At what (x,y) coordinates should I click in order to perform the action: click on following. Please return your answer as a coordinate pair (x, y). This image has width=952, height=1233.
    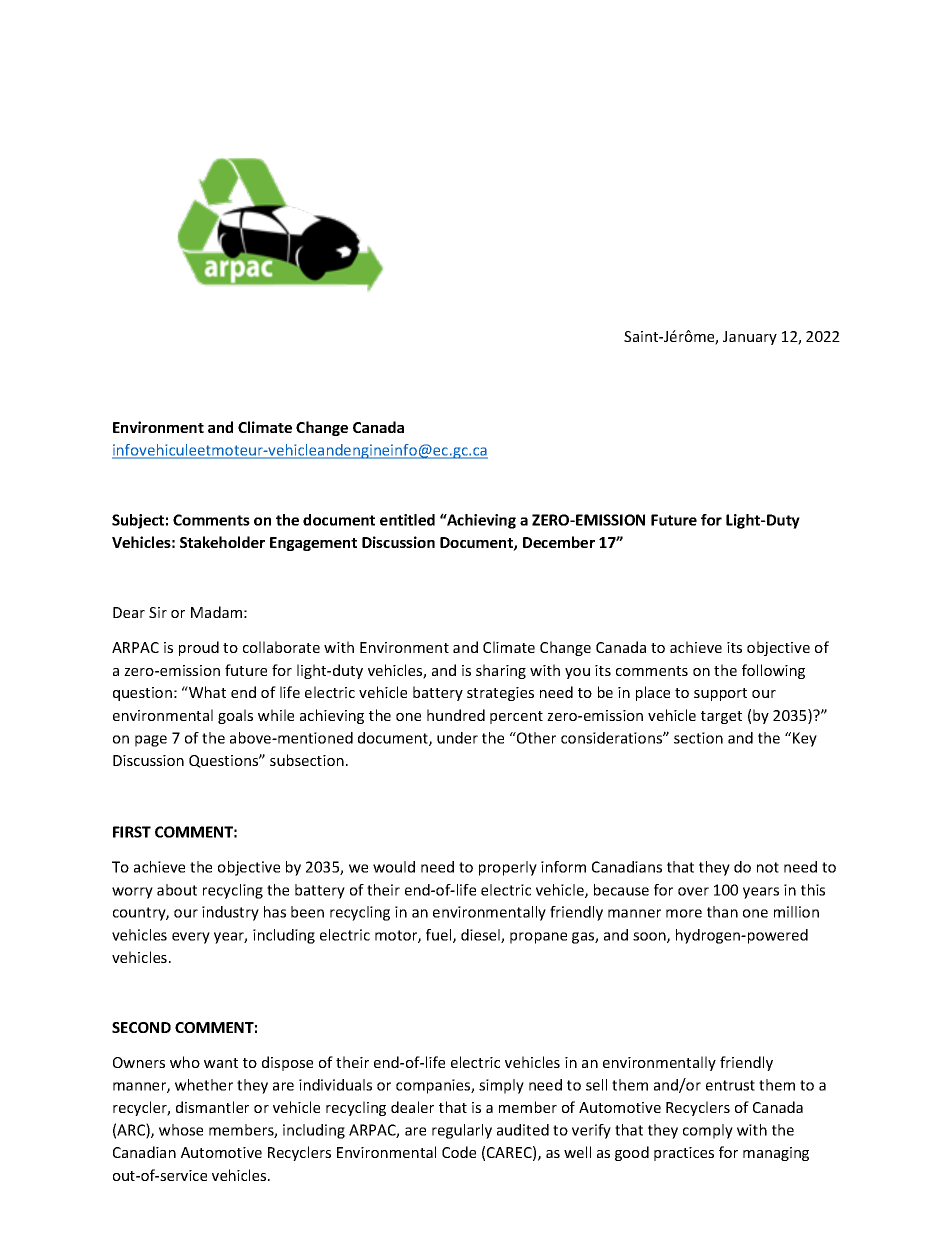
    Looking at the image, I should click on (773, 671).
